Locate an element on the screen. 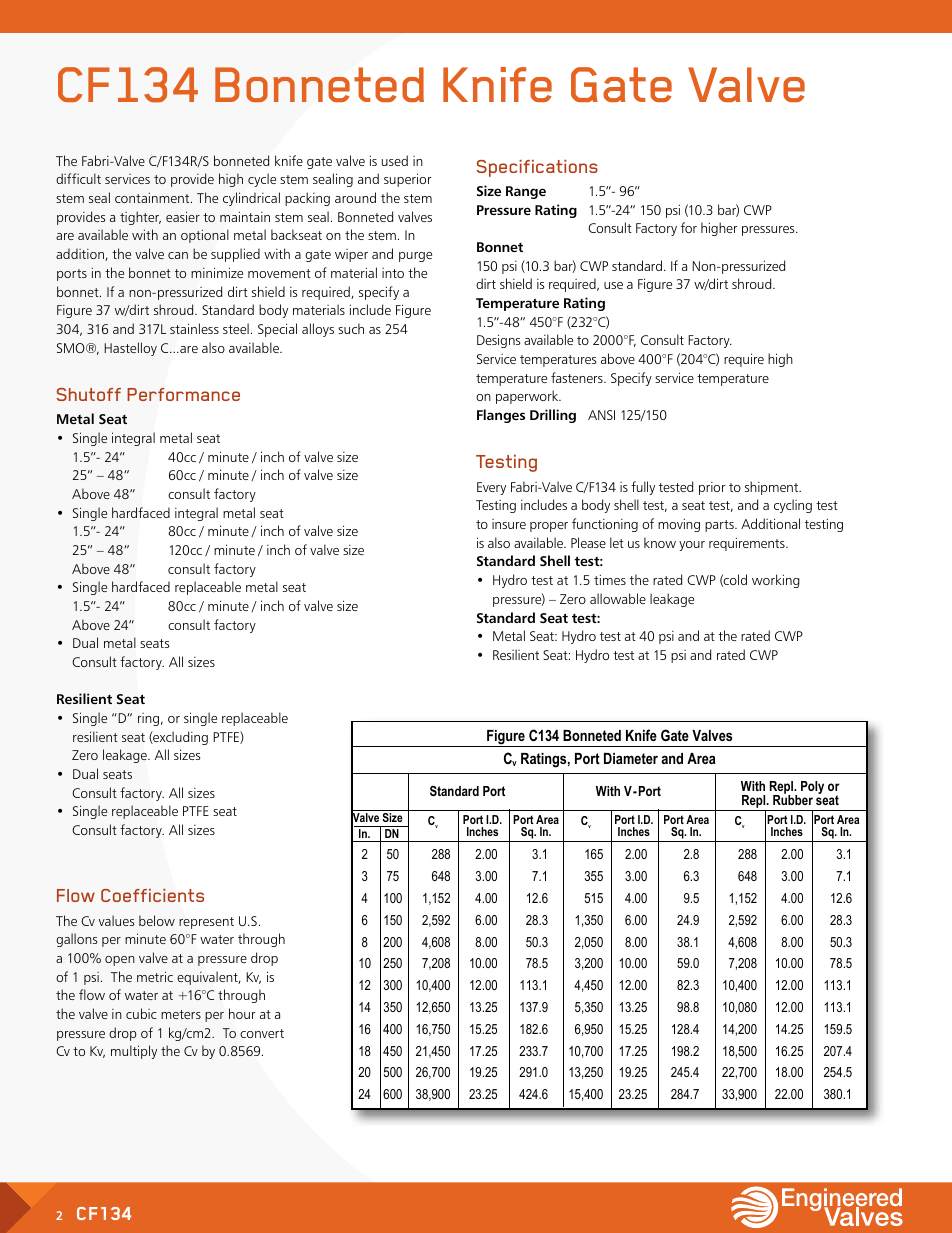  superior is located at coordinates (408, 180).
